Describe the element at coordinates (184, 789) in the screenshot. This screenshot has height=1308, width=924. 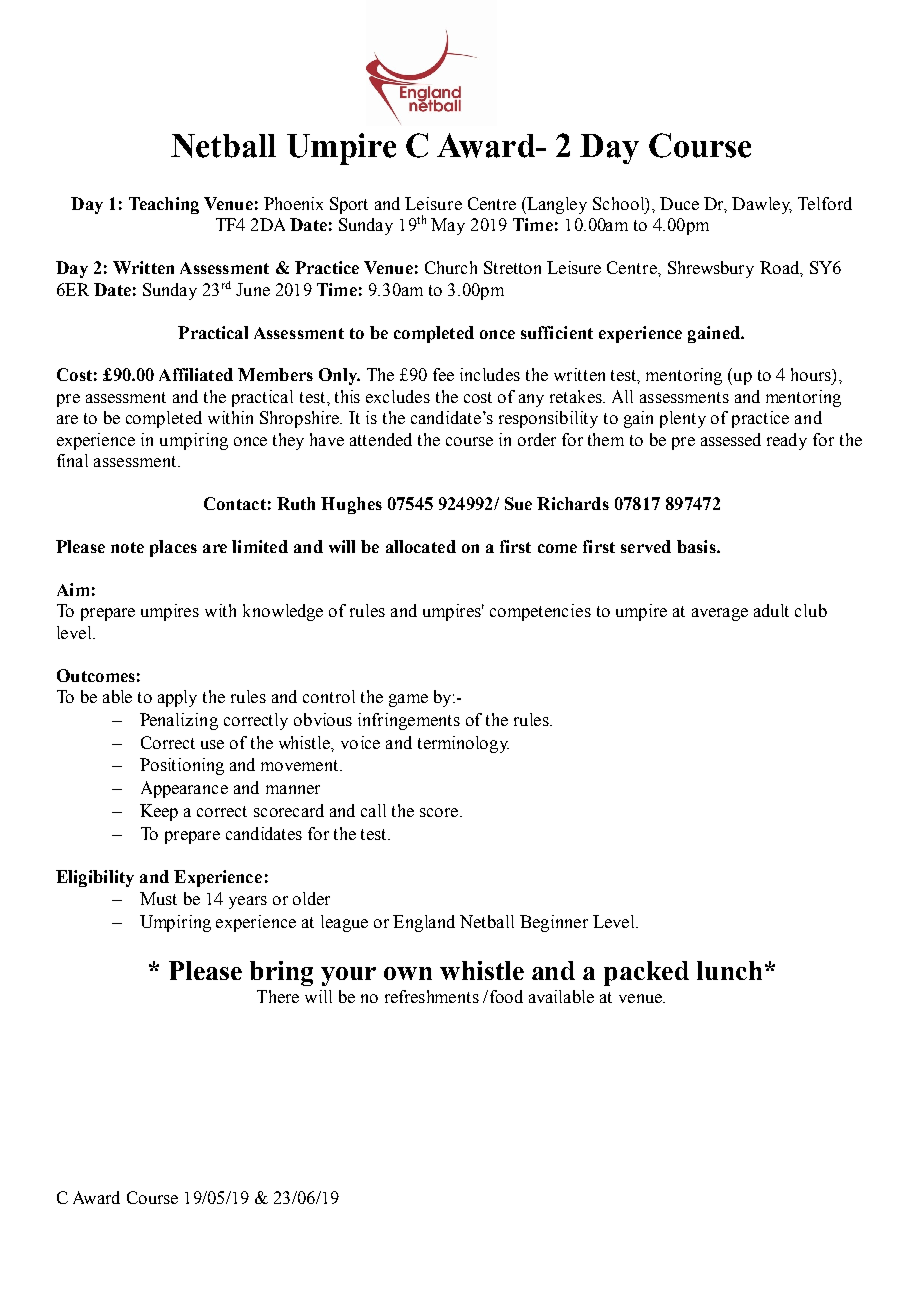
I see `Appearance` at that location.
